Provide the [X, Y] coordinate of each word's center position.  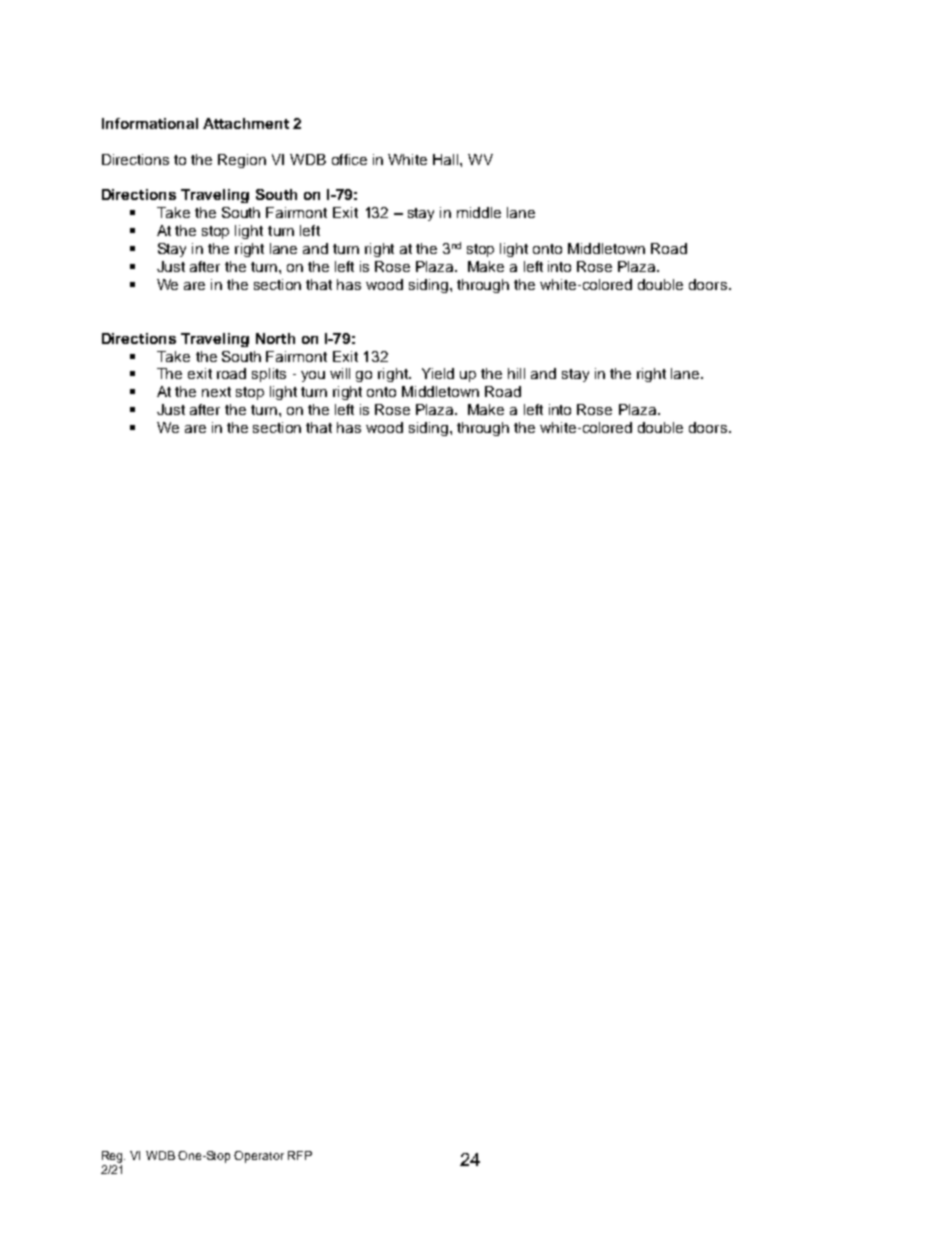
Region [242, 161]
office [349, 159]
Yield [438, 373]
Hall [447, 159]
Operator [259, 1157]
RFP [300, 1155]
